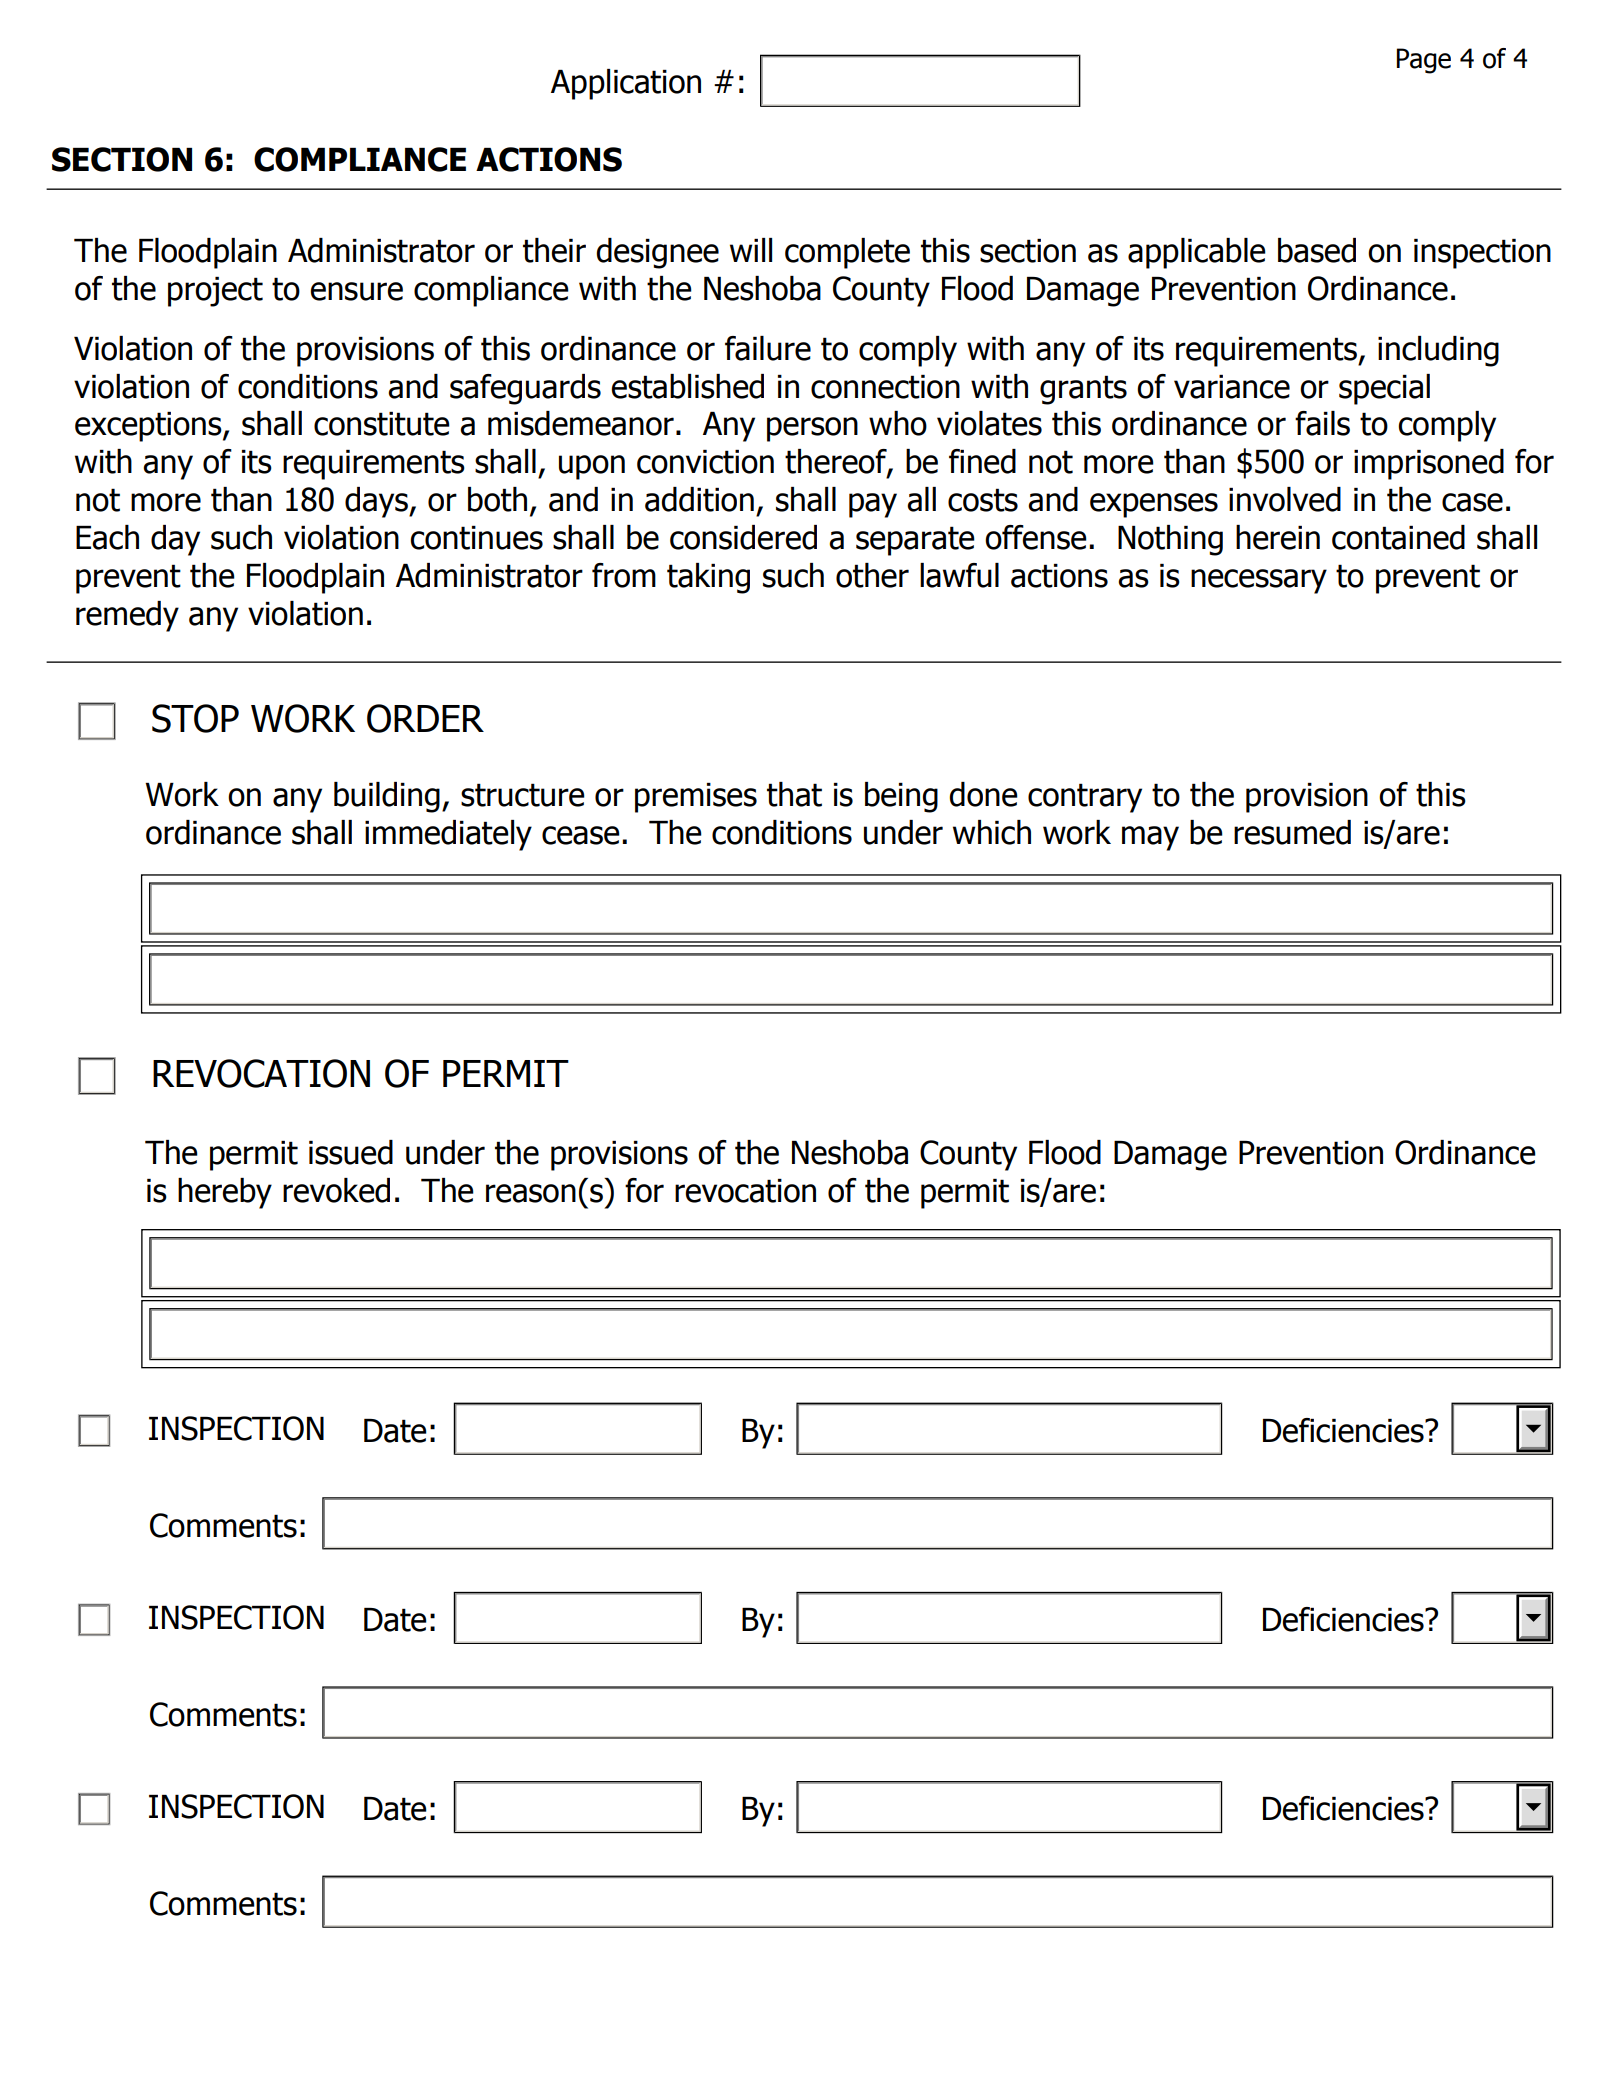 Image resolution: width=1608 pixels, height=2081 pixels. I want to click on remedy, so click(127, 616).
